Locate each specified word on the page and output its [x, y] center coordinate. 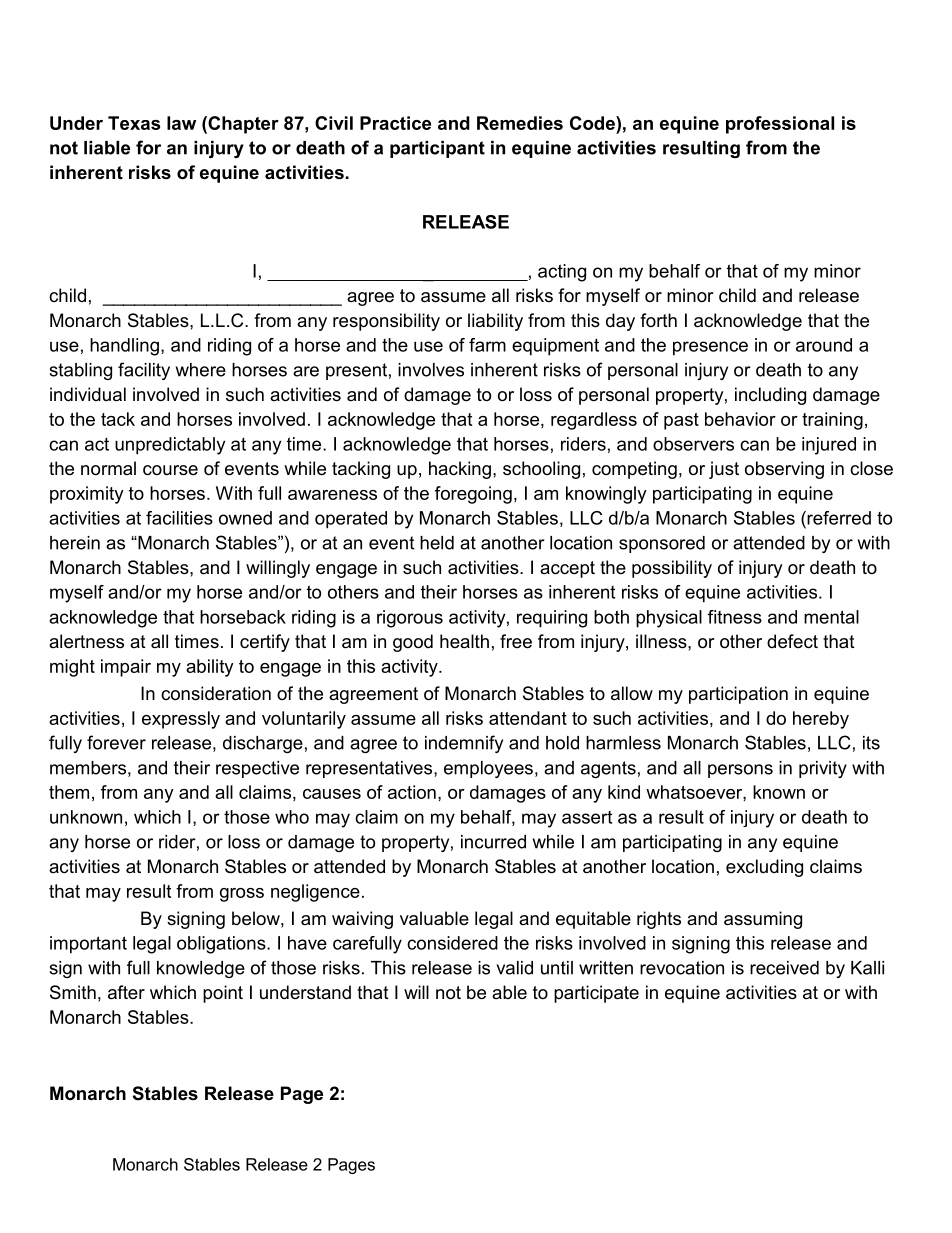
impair [126, 668]
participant [437, 149]
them [69, 792]
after [126, 992]
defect [792, 641]
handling [124, 347]
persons [740, 771]
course [170, 470]
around [824, 345]
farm [487, 345]
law [181, 123]
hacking [460, 470]
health [464, 641]
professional [780, 125]
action [412, 792]
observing [784, 470]
